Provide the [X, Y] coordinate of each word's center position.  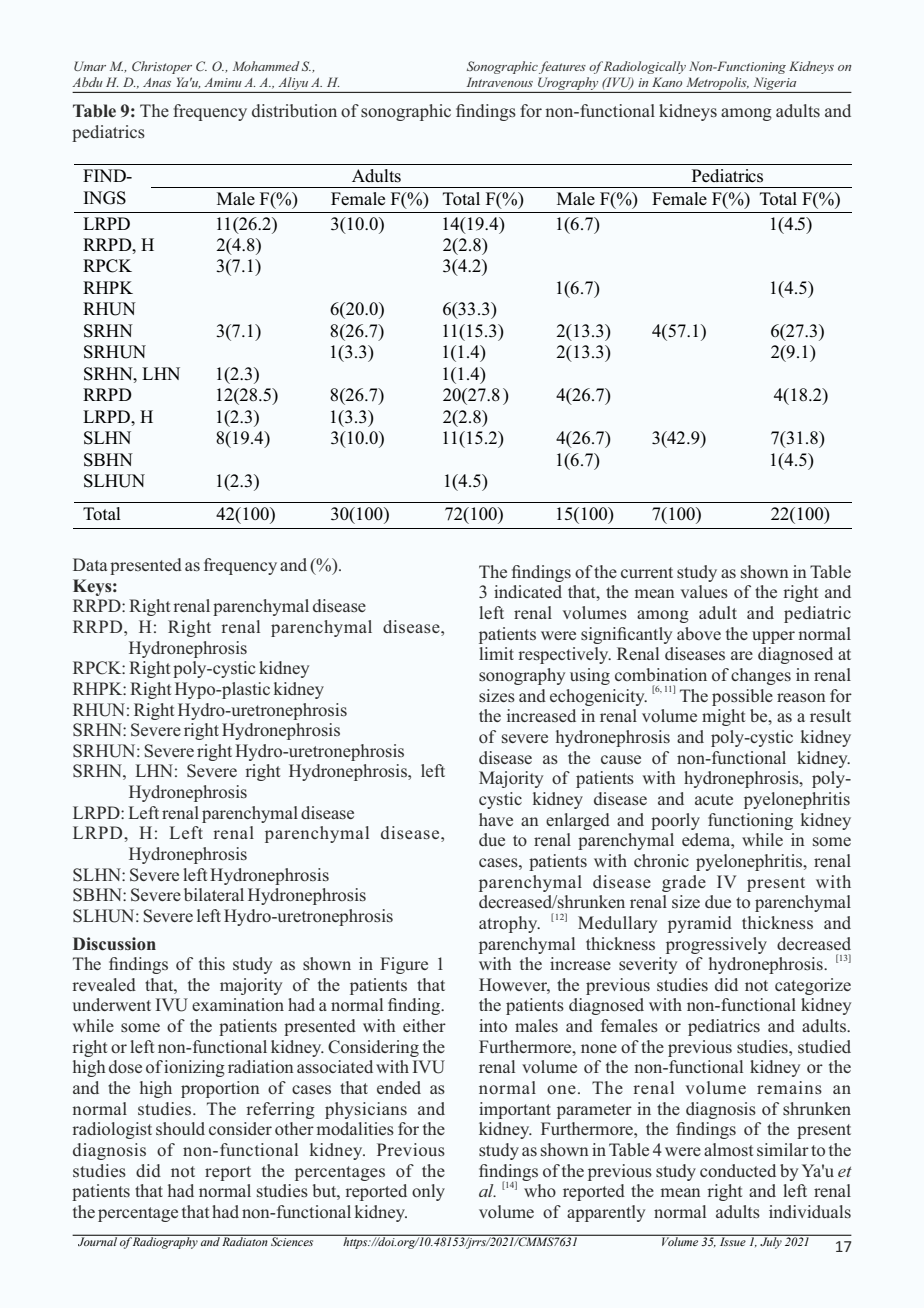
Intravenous [499, 82]
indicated [528, 591]
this [212, 963]
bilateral [214, 894]
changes [761, 676]
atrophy [509, 924]
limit [496, 653]
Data [90, 564]
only [428, 1192]
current [647, 572]
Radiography [166, 1242]
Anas [157, 82]
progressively [716, 945]
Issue [733, 1241]
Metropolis [717, 83]
